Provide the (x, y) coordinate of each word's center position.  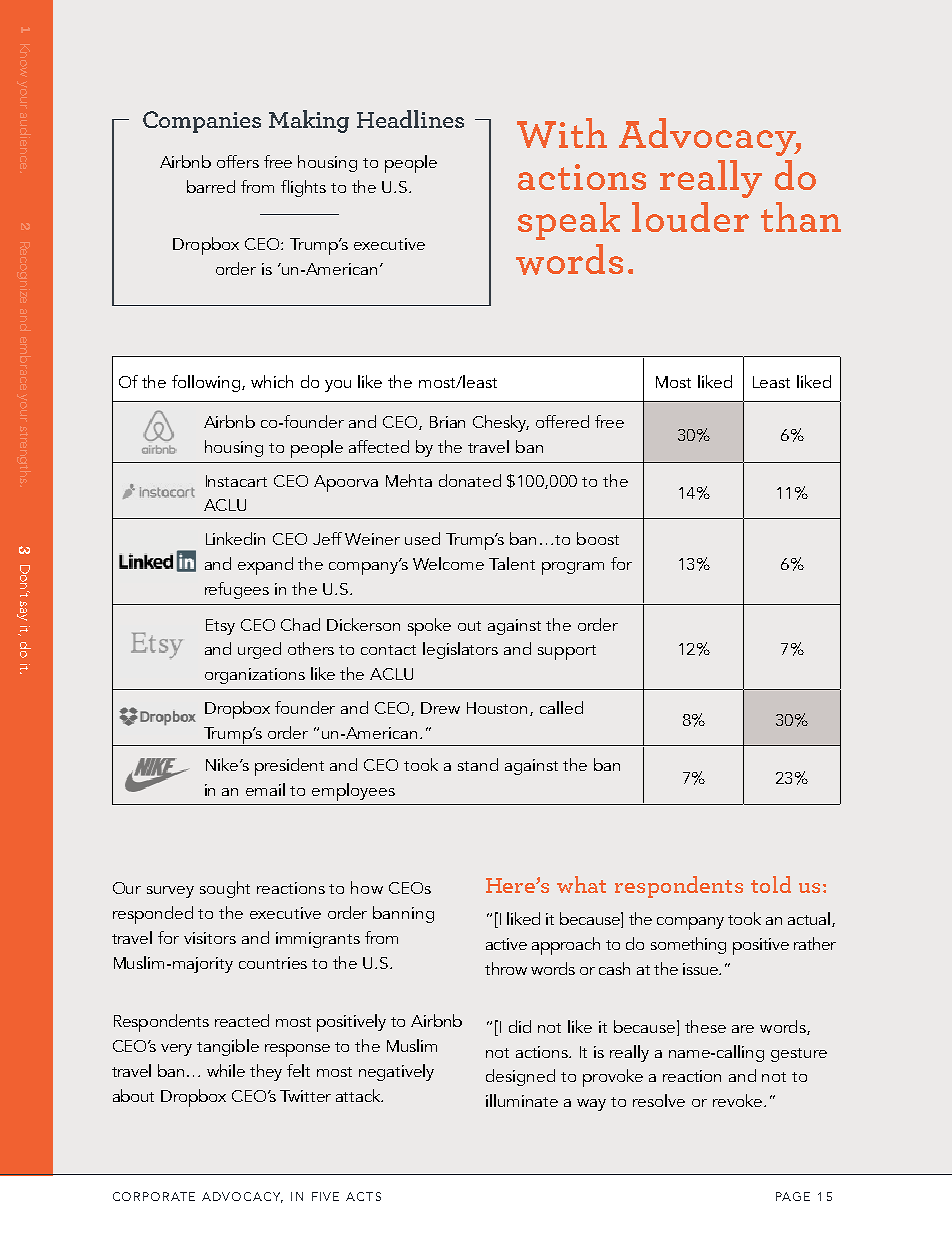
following (207, 383)
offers (238, 161)
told (771, 884)
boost (598, 538)
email (265, 789)
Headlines (410, 119)
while (226, 1070)
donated (470, 480)
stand (478, 764)
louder (690, 217)
